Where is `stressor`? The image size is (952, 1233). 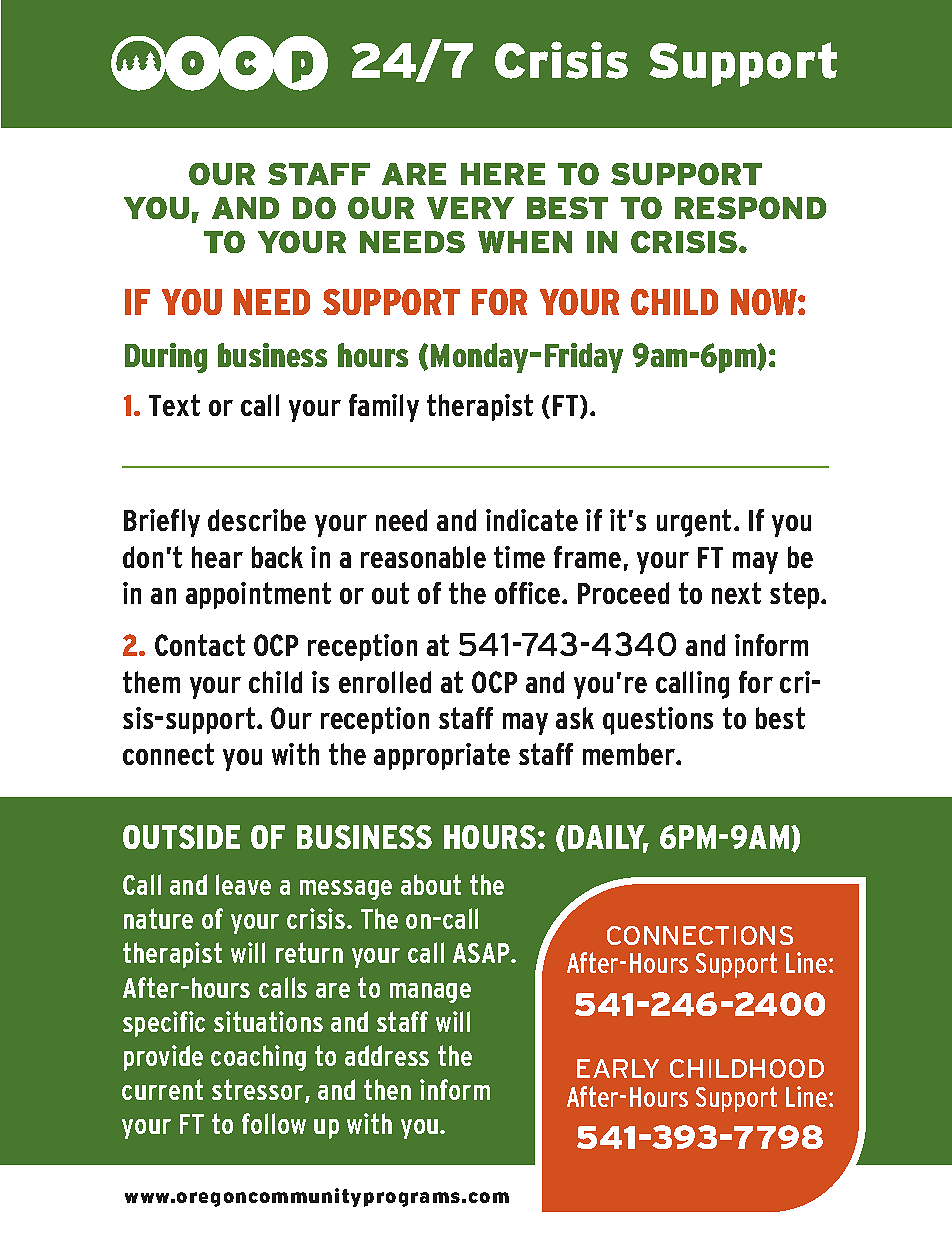
stressor is located at coordinates (259, 1091).
